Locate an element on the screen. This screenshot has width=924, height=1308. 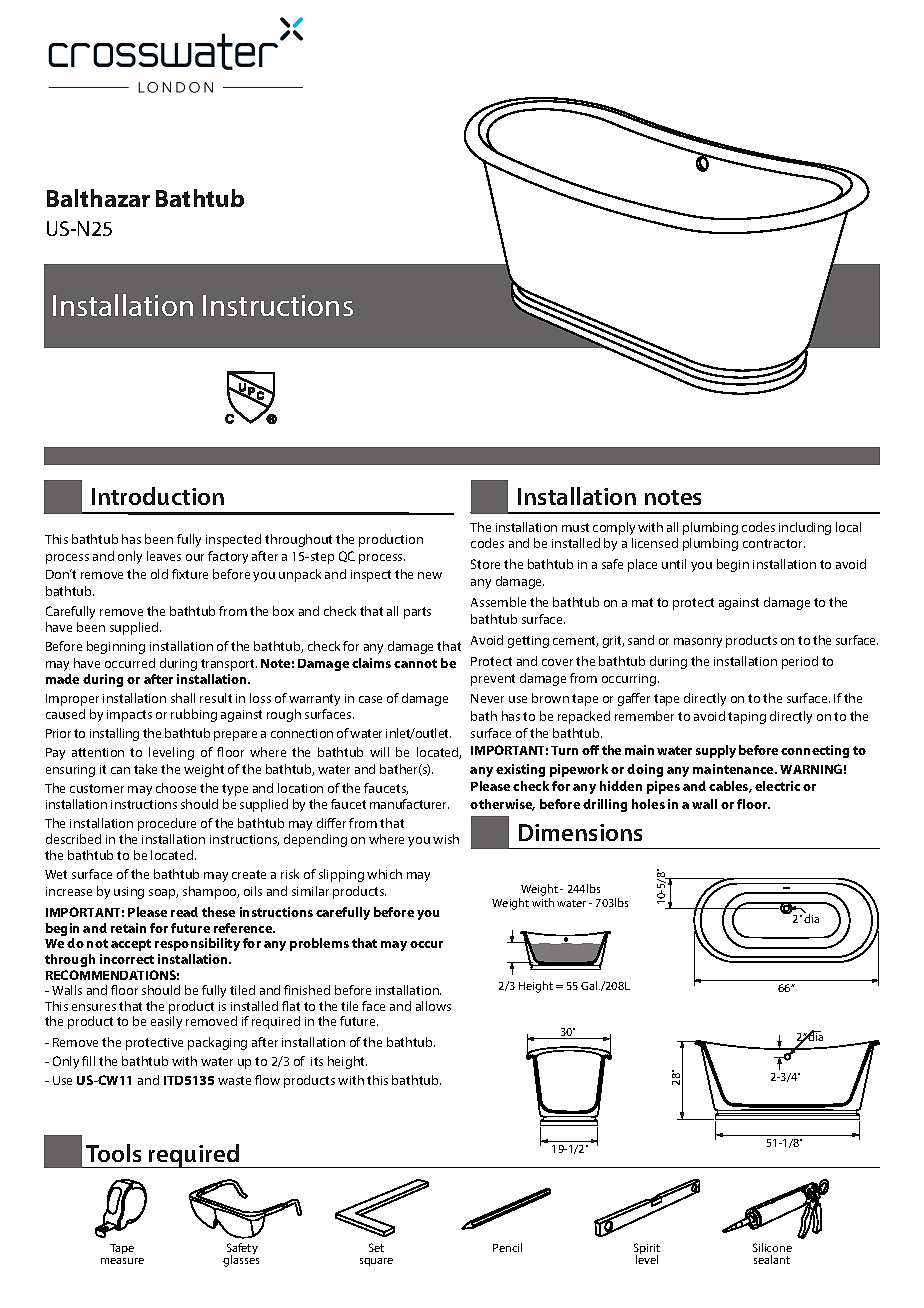
Pencil is located at coordinates (507, 1247).
